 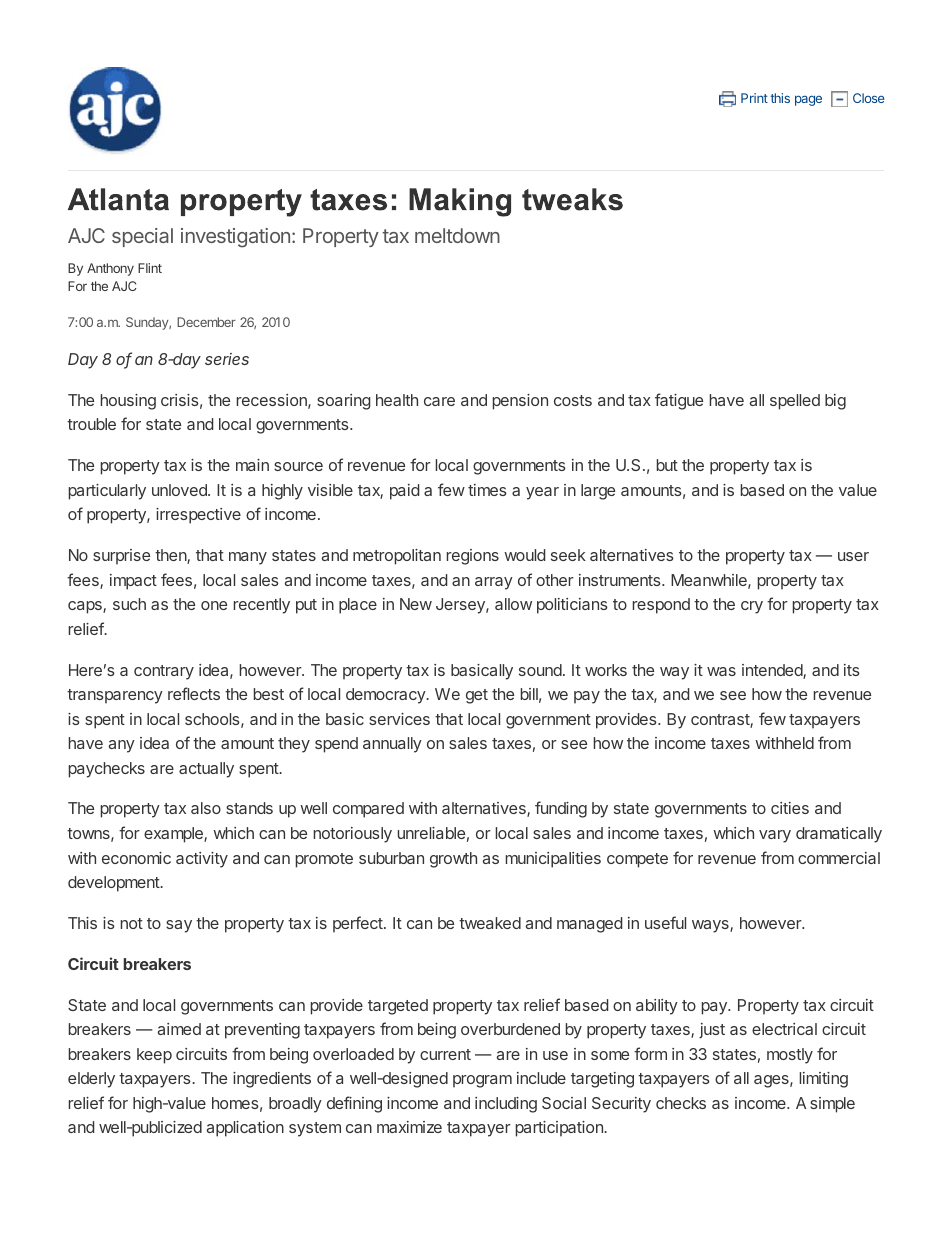 What do you see at coordinates (752, 607) in the screenshot?
I see `cry` at bounding box center [752, 607].
